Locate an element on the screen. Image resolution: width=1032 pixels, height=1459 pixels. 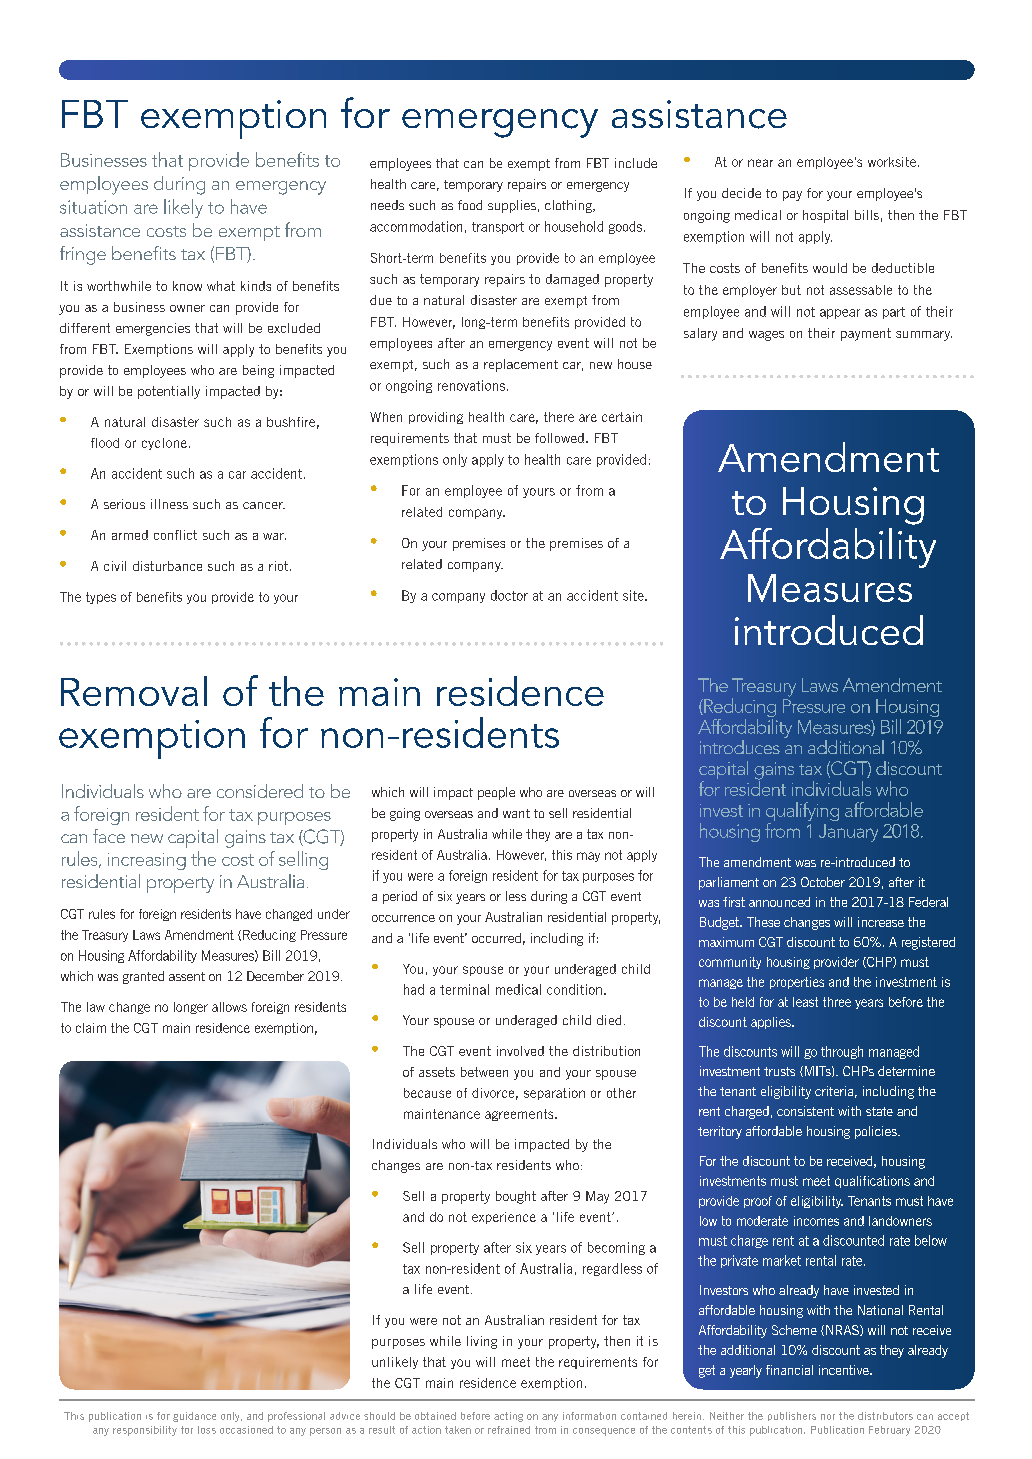
payment is located at coordinates (866, 334).
